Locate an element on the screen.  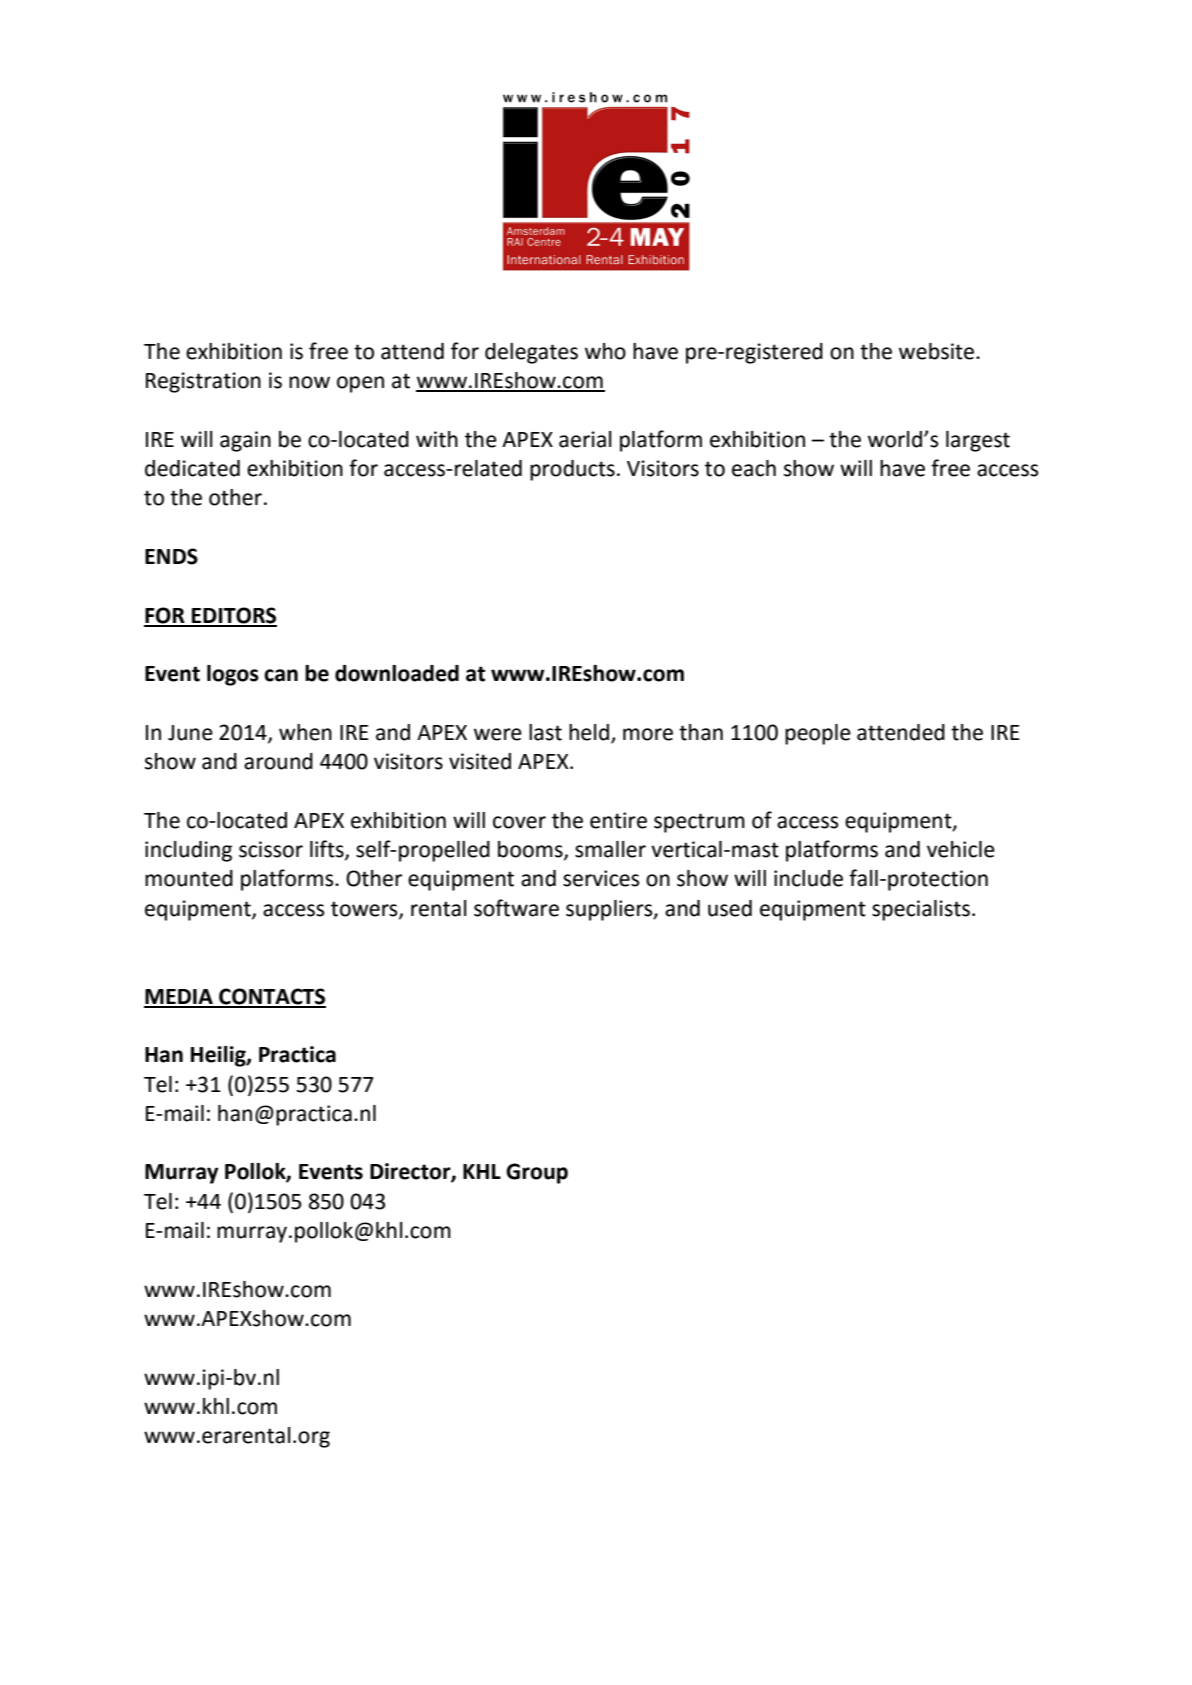
people is located at coordinates (818, 734).
